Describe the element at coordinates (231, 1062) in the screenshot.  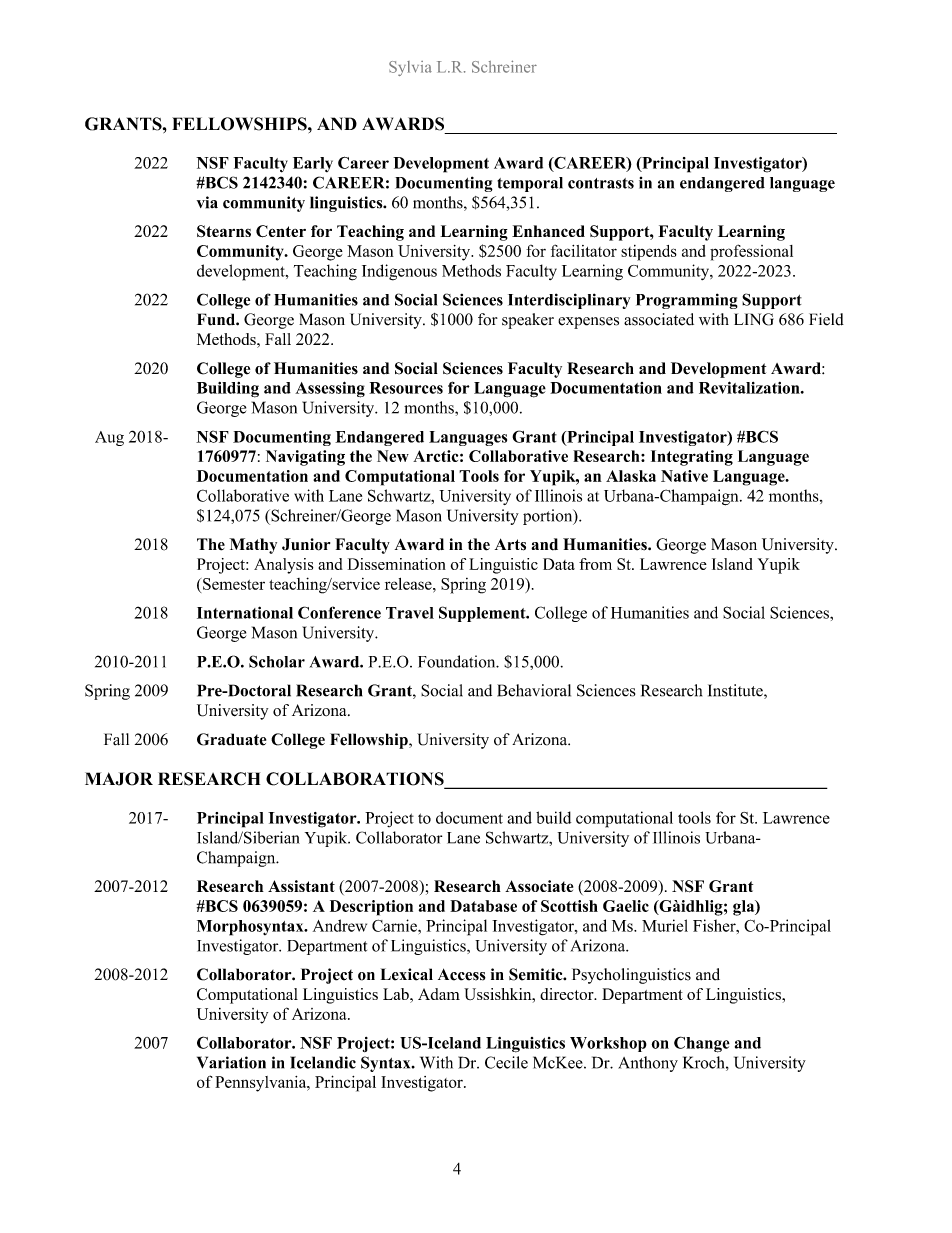
I see `Variation` at that location.
